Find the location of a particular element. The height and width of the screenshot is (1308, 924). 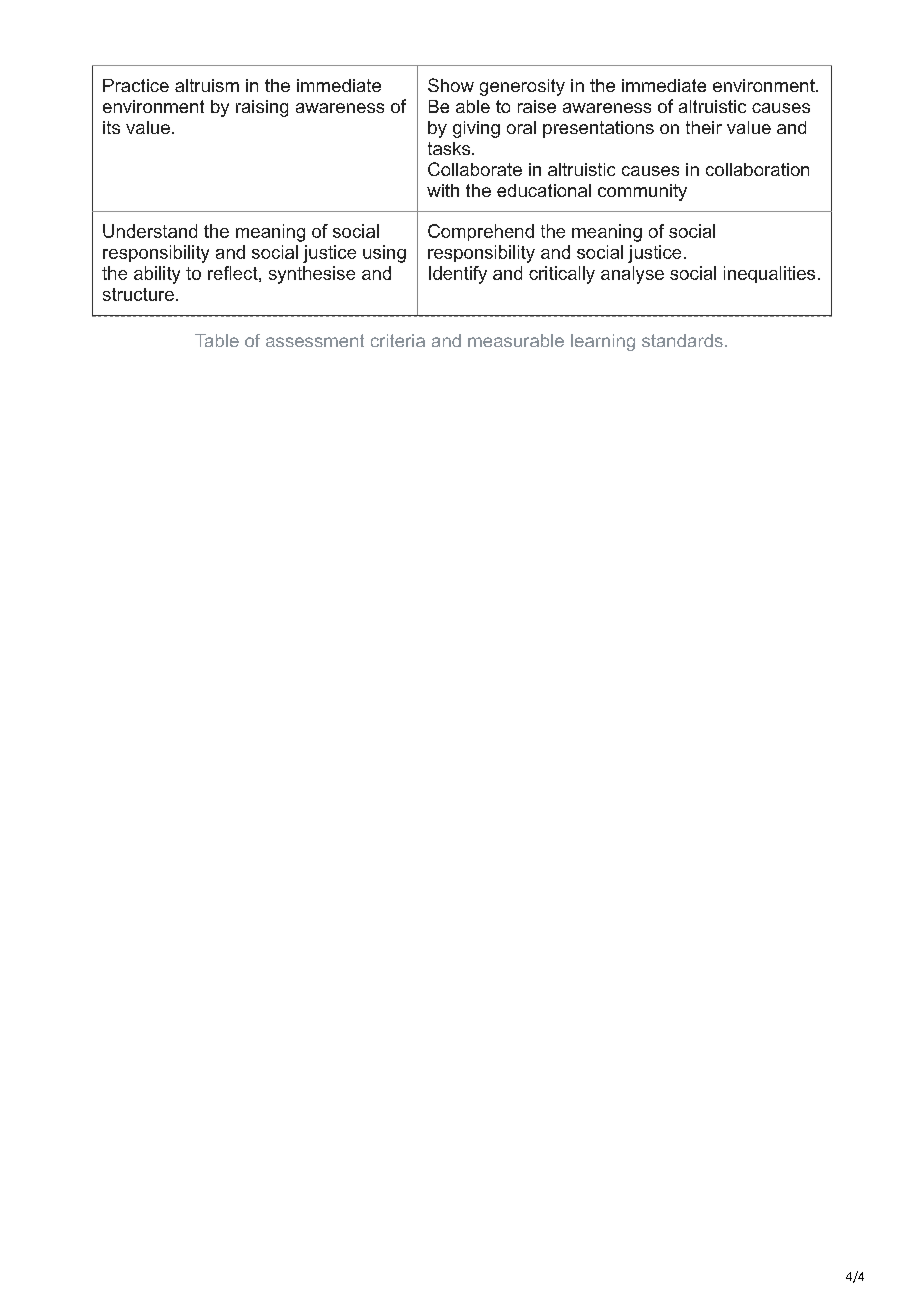

assessment is located at coordinates (315, 340).
